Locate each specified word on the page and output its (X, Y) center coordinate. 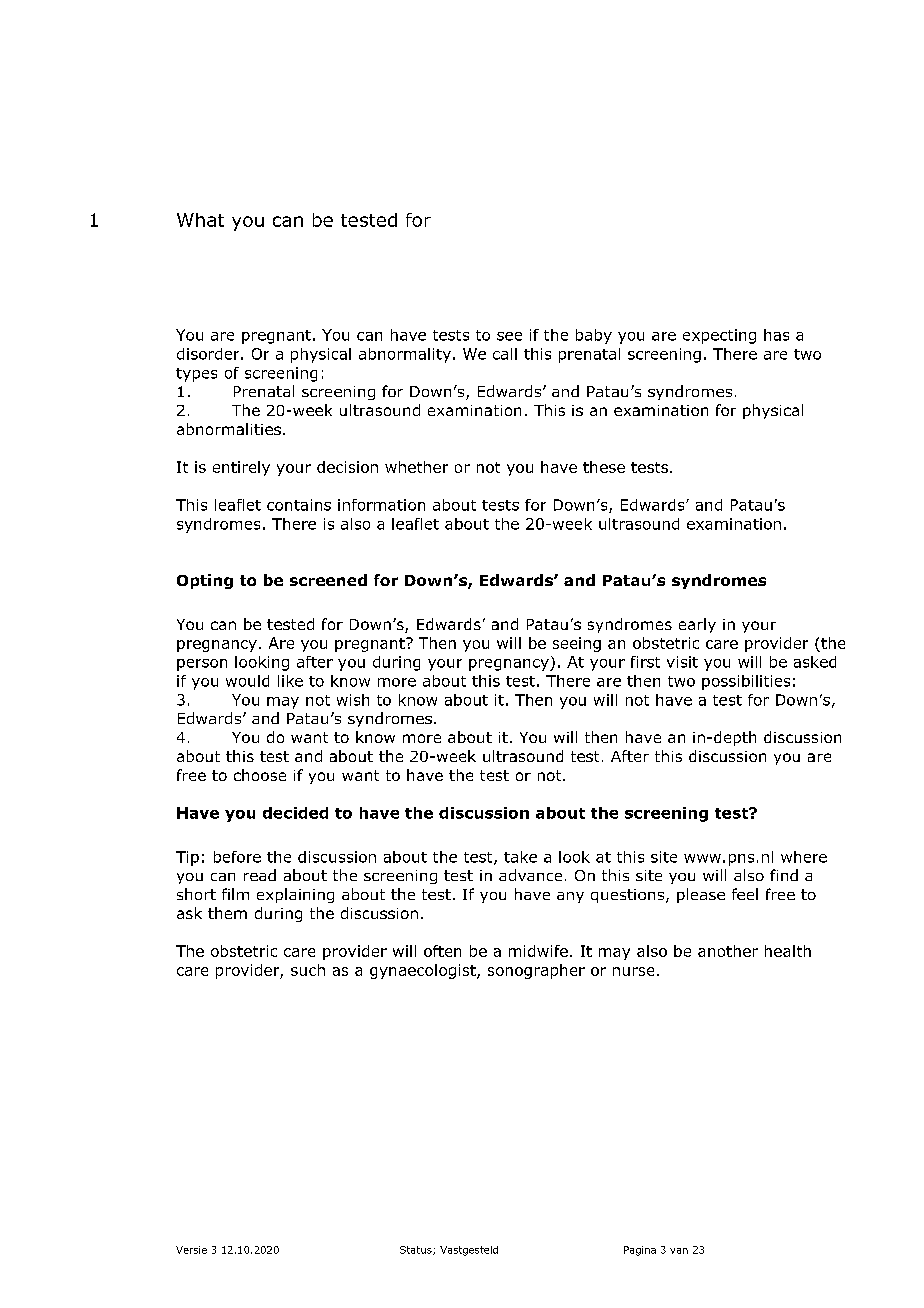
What (200, 220)
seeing (577, 644)
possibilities (746, 682)
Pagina (640, 1251)
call (505, 354)
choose (260, 775)
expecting (719, 336)
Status (417, 1250)
